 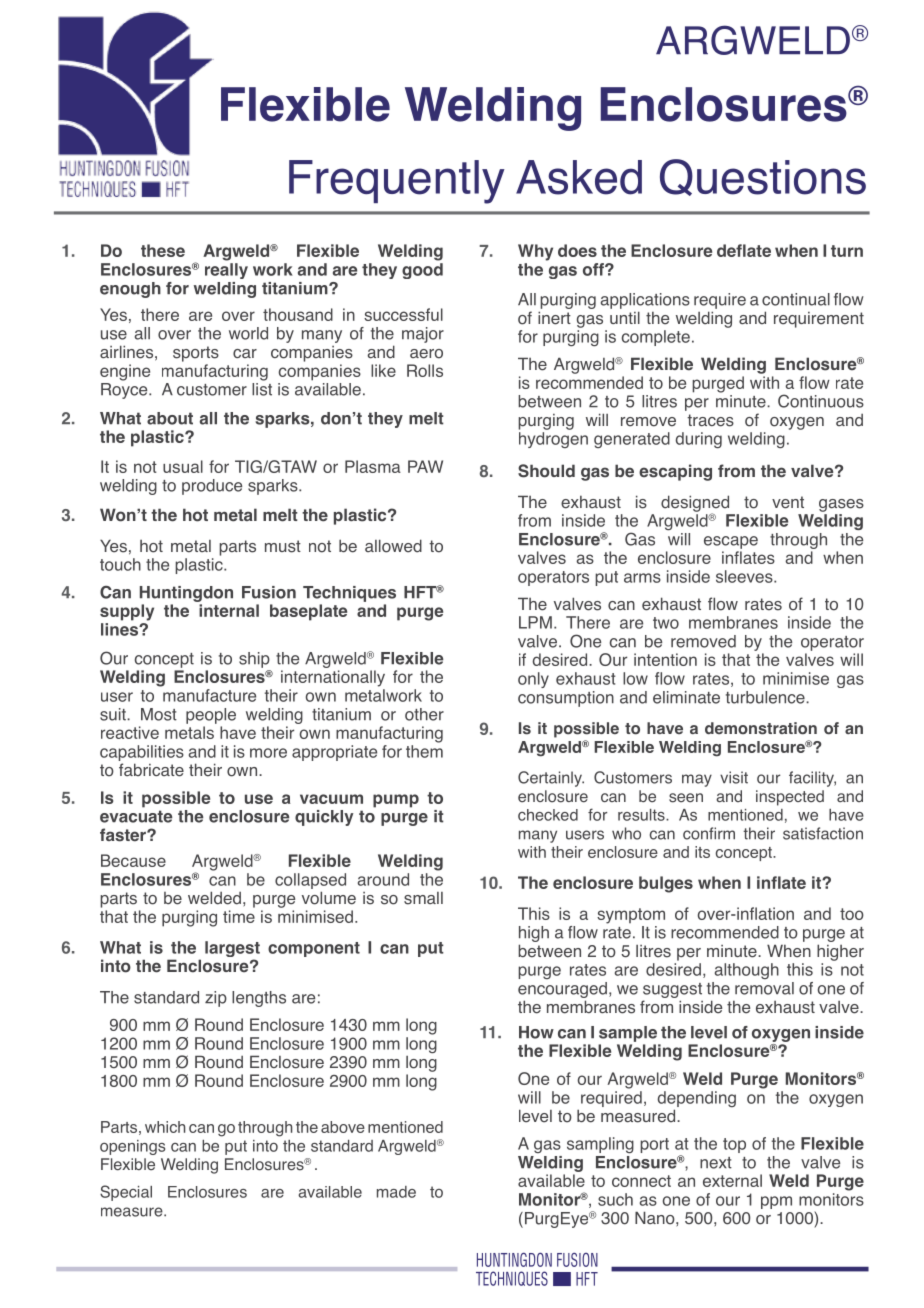 I want to click on inspected, so click(x=790, y=798).
